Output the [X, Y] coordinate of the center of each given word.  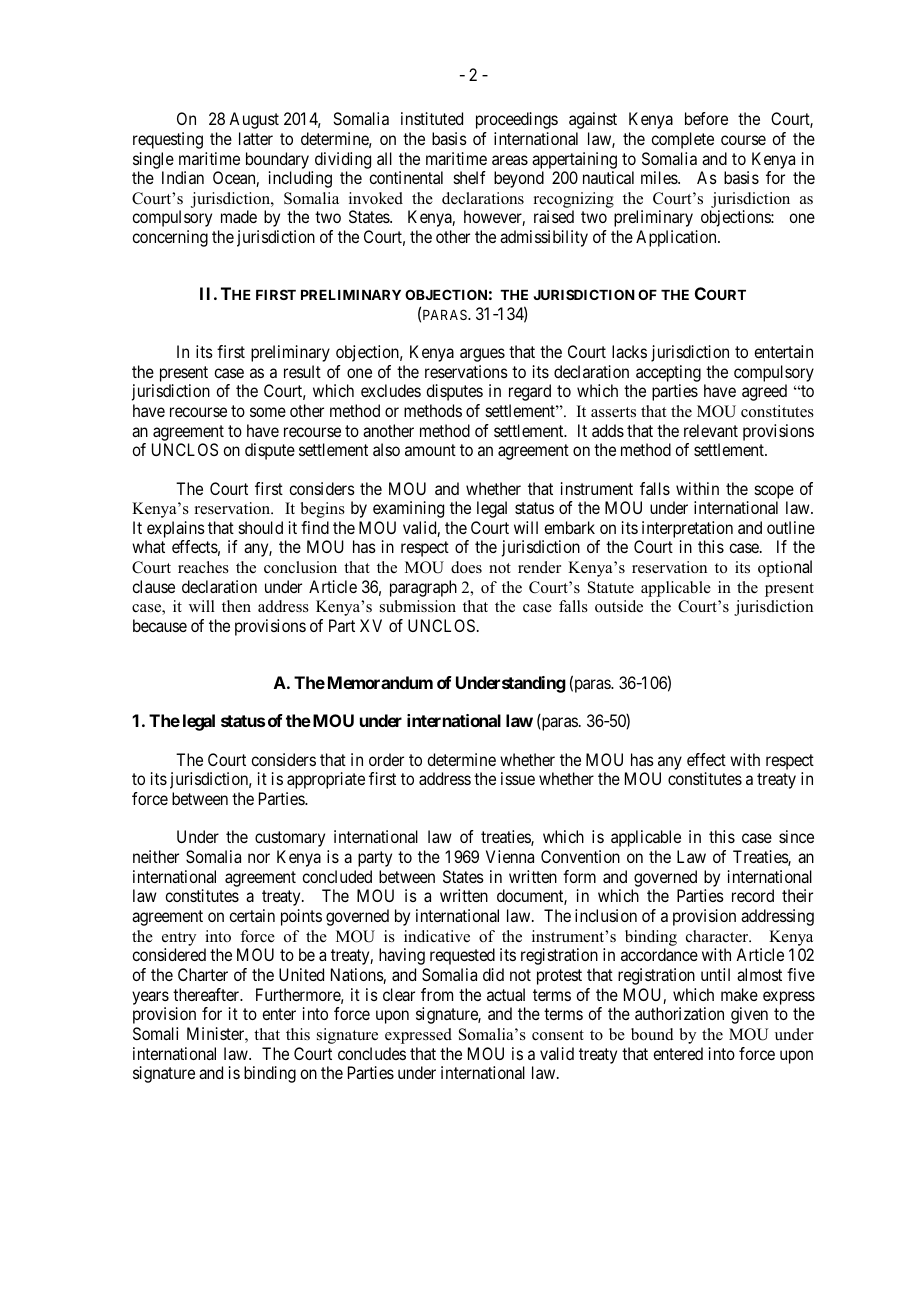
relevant [711, 430]
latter [256, 138]
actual [506, 994]
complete [682, 140]
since [796, 836]
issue [518, 778]
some [268, 412]
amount [430, 450]
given [749, 1015]
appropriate [326, 780]
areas [510, 160]
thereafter [207, 994]
